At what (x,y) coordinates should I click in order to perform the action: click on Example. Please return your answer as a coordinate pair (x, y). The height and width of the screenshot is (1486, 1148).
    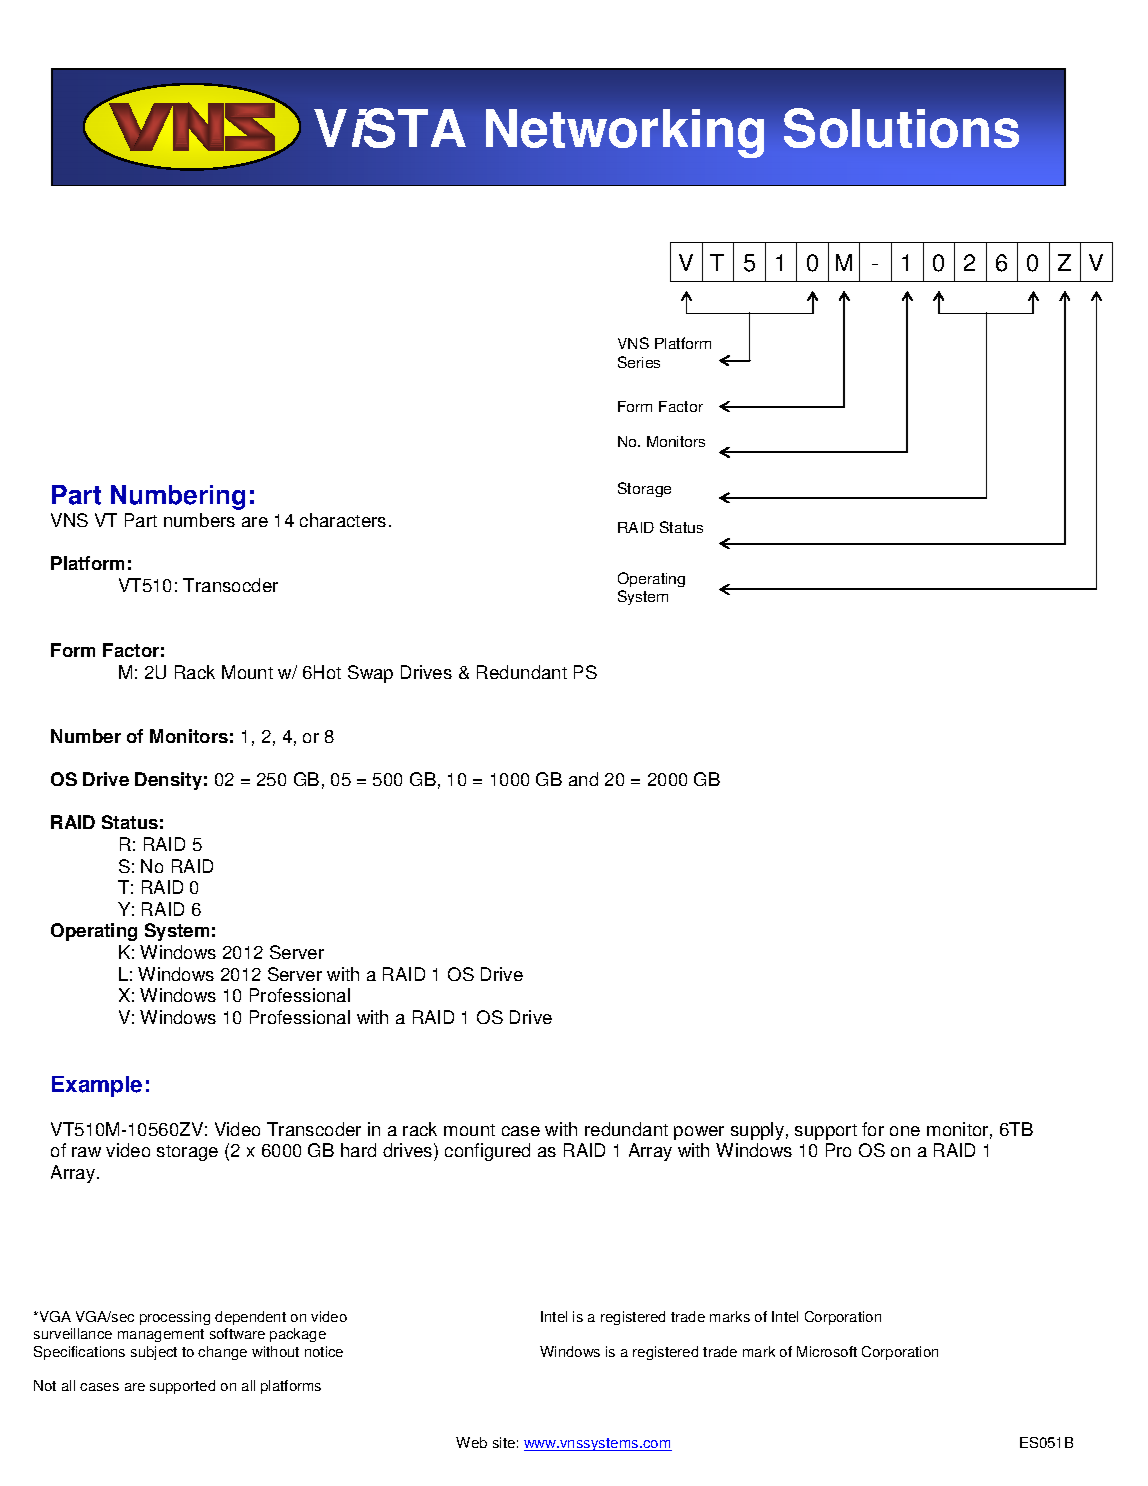
    Looking at the image, I should click on (97, 1086).
